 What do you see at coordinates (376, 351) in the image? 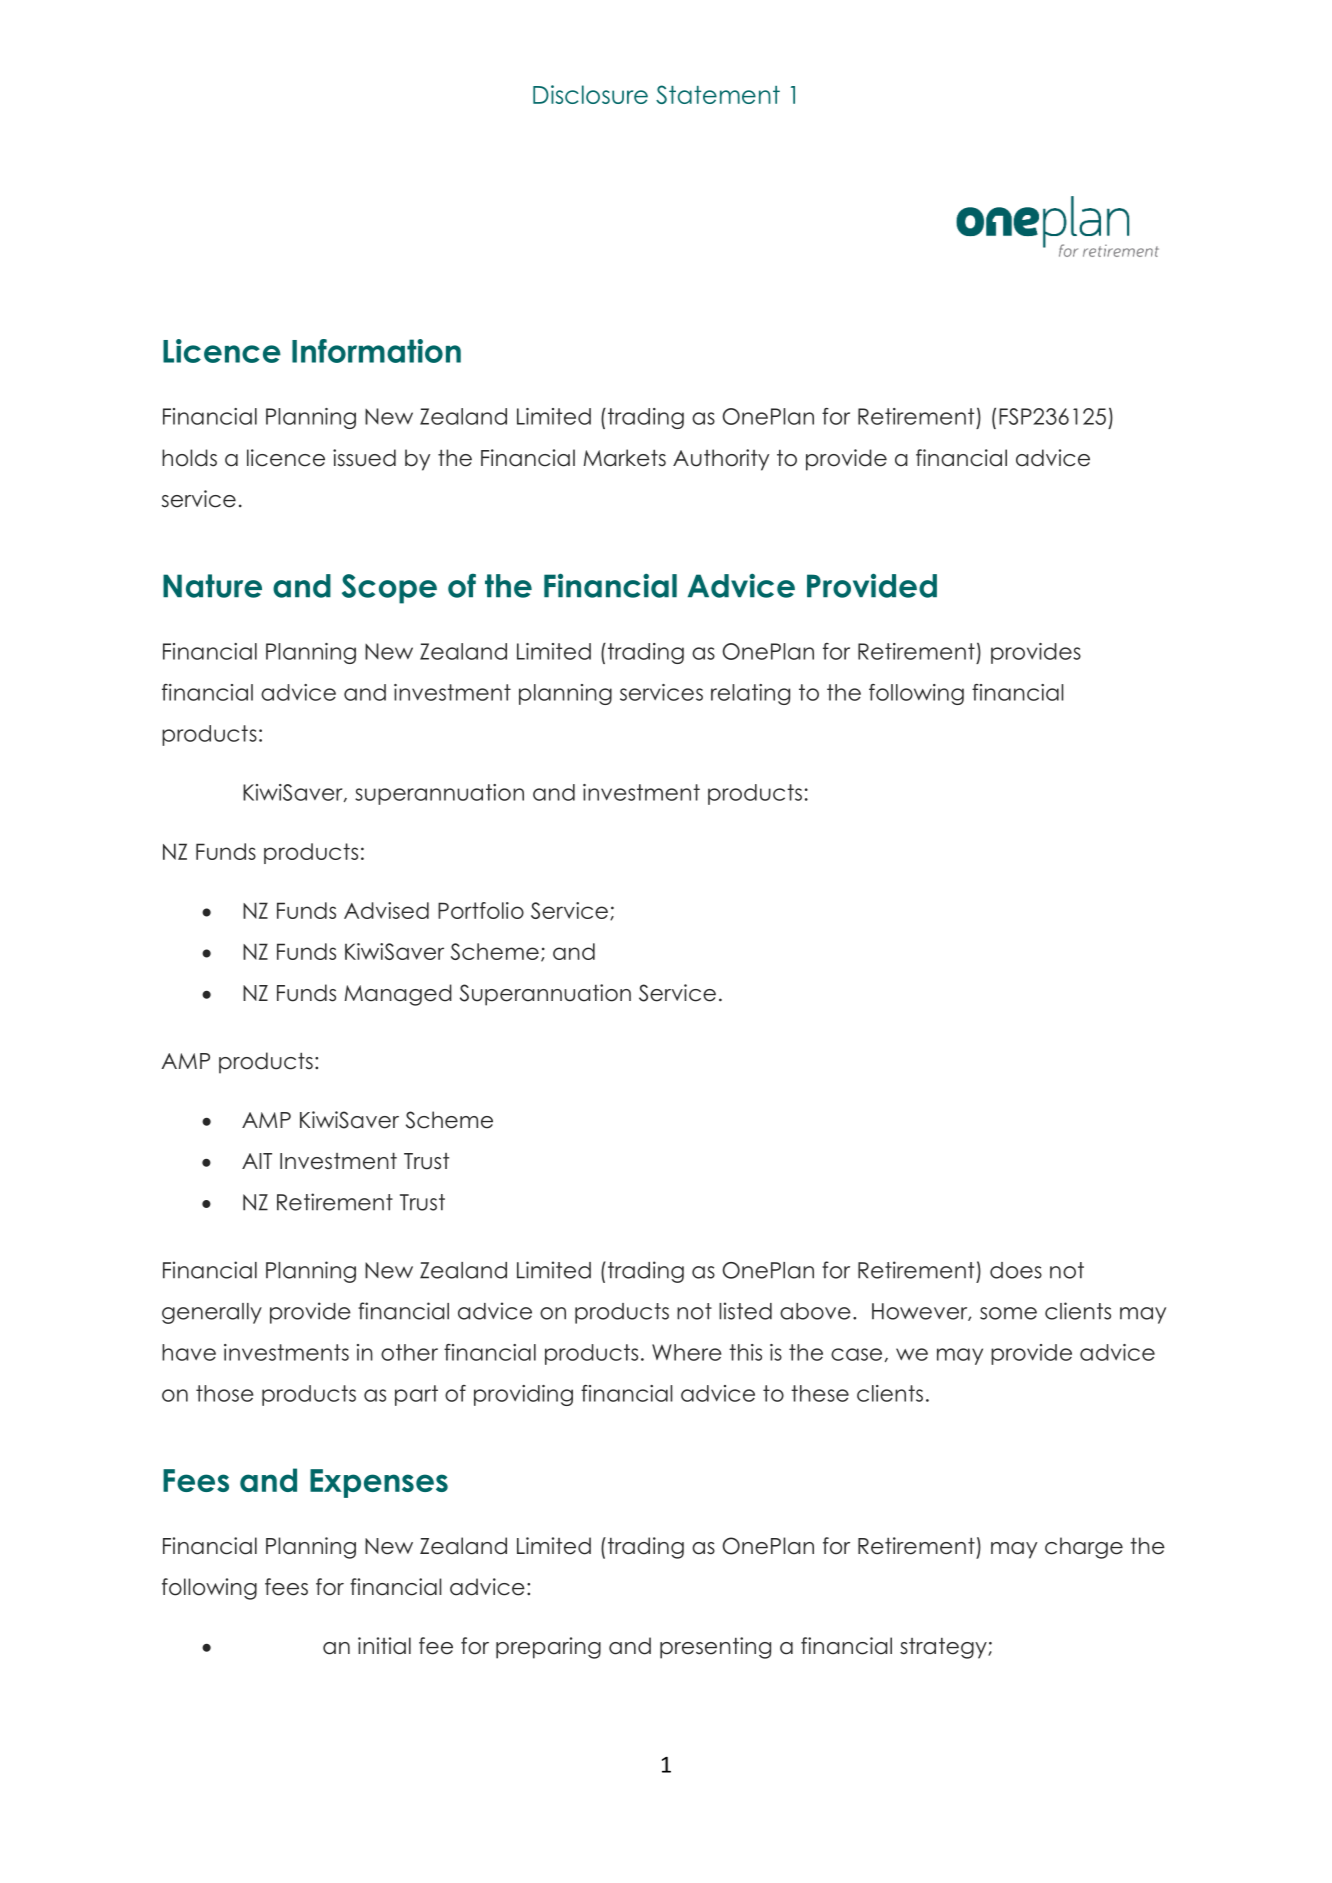
I see `Information` at bounding box center [376, 351].
